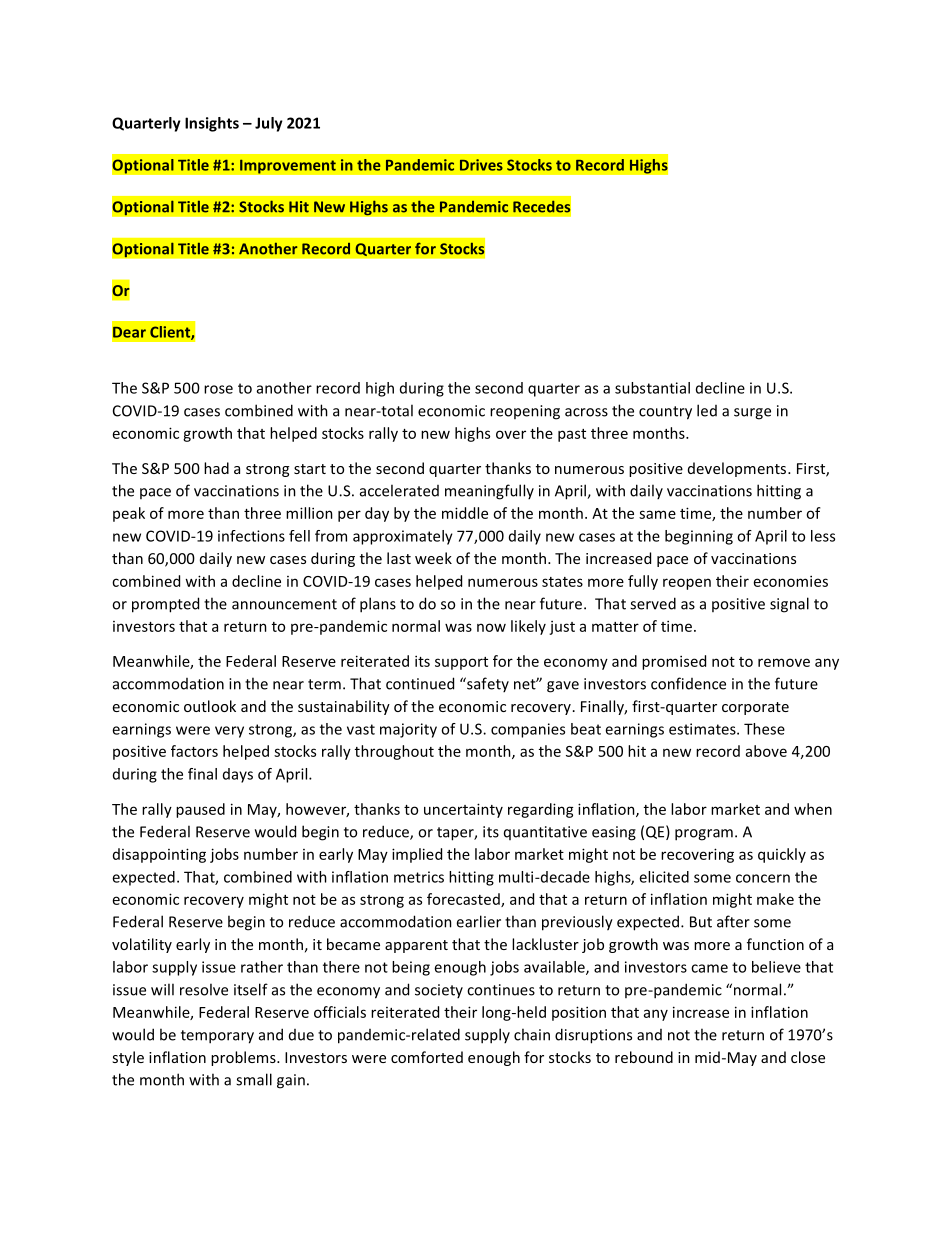 The width and height of the screenshot is (952, 1233). I want to click on middle, so click(465, 513).
